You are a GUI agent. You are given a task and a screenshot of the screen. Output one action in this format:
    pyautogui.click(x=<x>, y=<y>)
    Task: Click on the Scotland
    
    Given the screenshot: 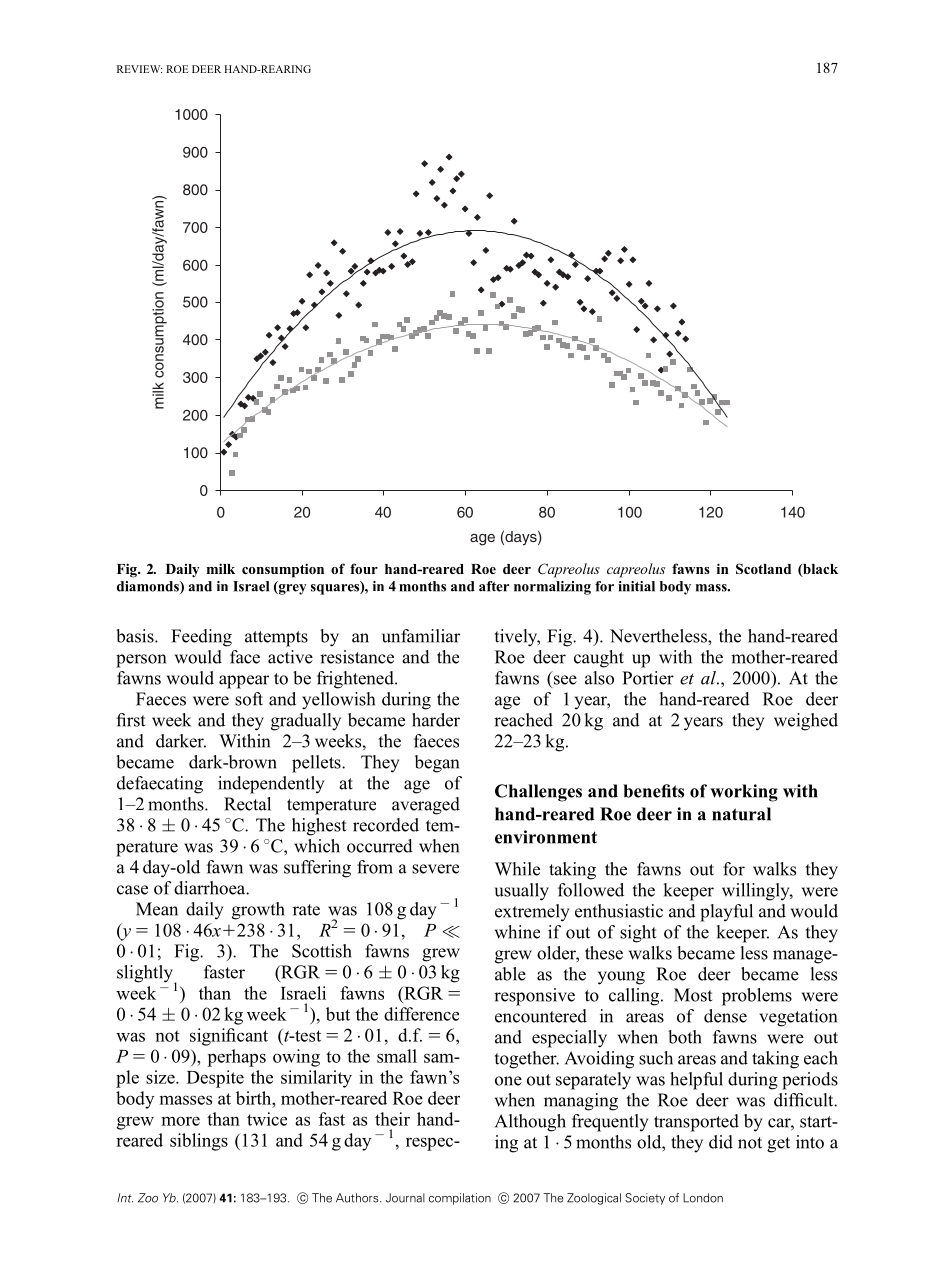 What is the action you would take?
    pyautogui.click(x=763, y=569)
